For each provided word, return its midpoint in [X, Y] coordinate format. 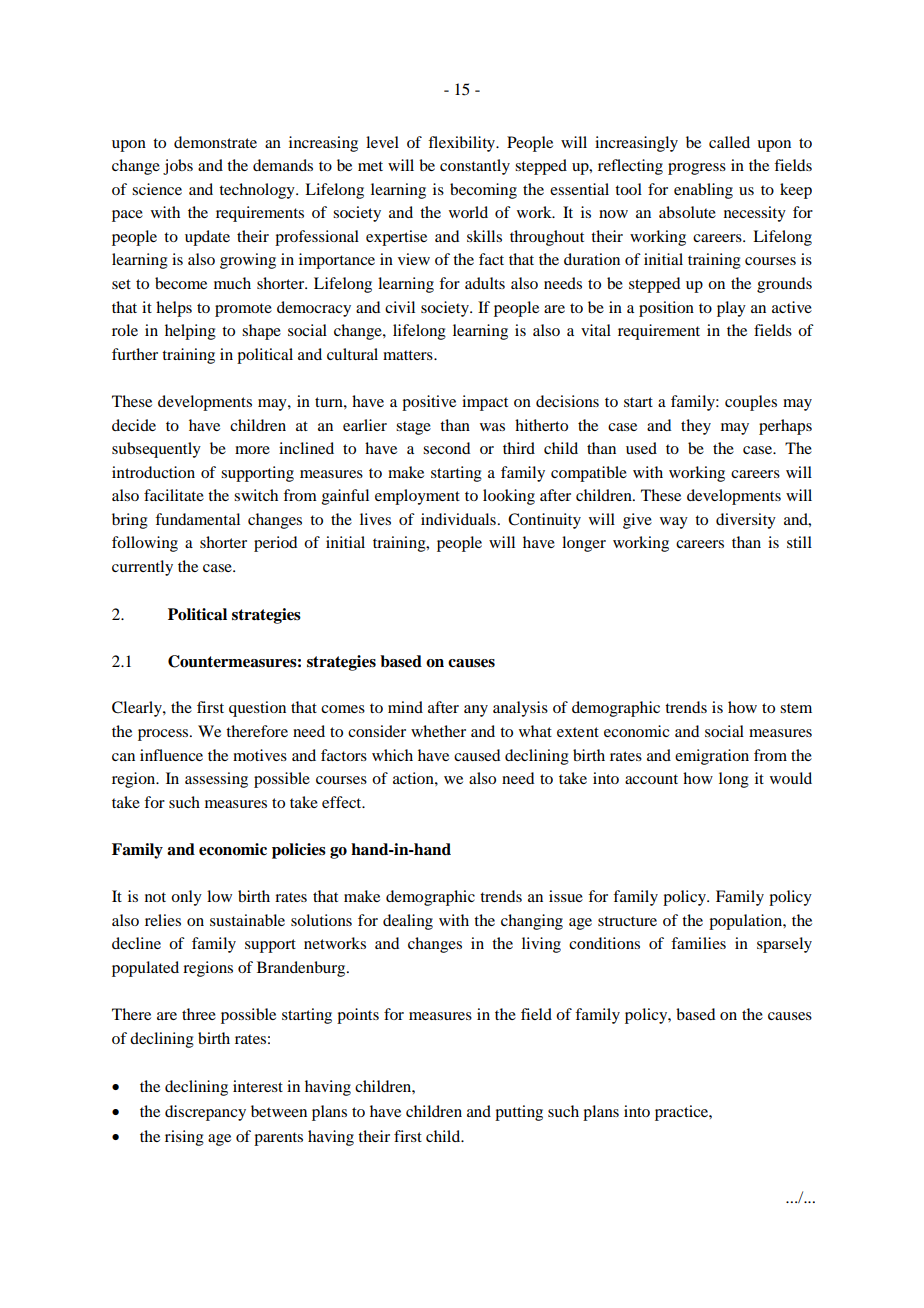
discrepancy [205, 1113]
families [698, 943]
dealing [408, 922]
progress [697, 169]
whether [438, 731]
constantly [475, 167]
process [164, 735]
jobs [178, 167]
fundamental [197, 519]
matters [409, 355]
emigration [712, 757]
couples [751, 403]
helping [190, 332]
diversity [746, 521]
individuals [458, 519]
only [186, 898]
